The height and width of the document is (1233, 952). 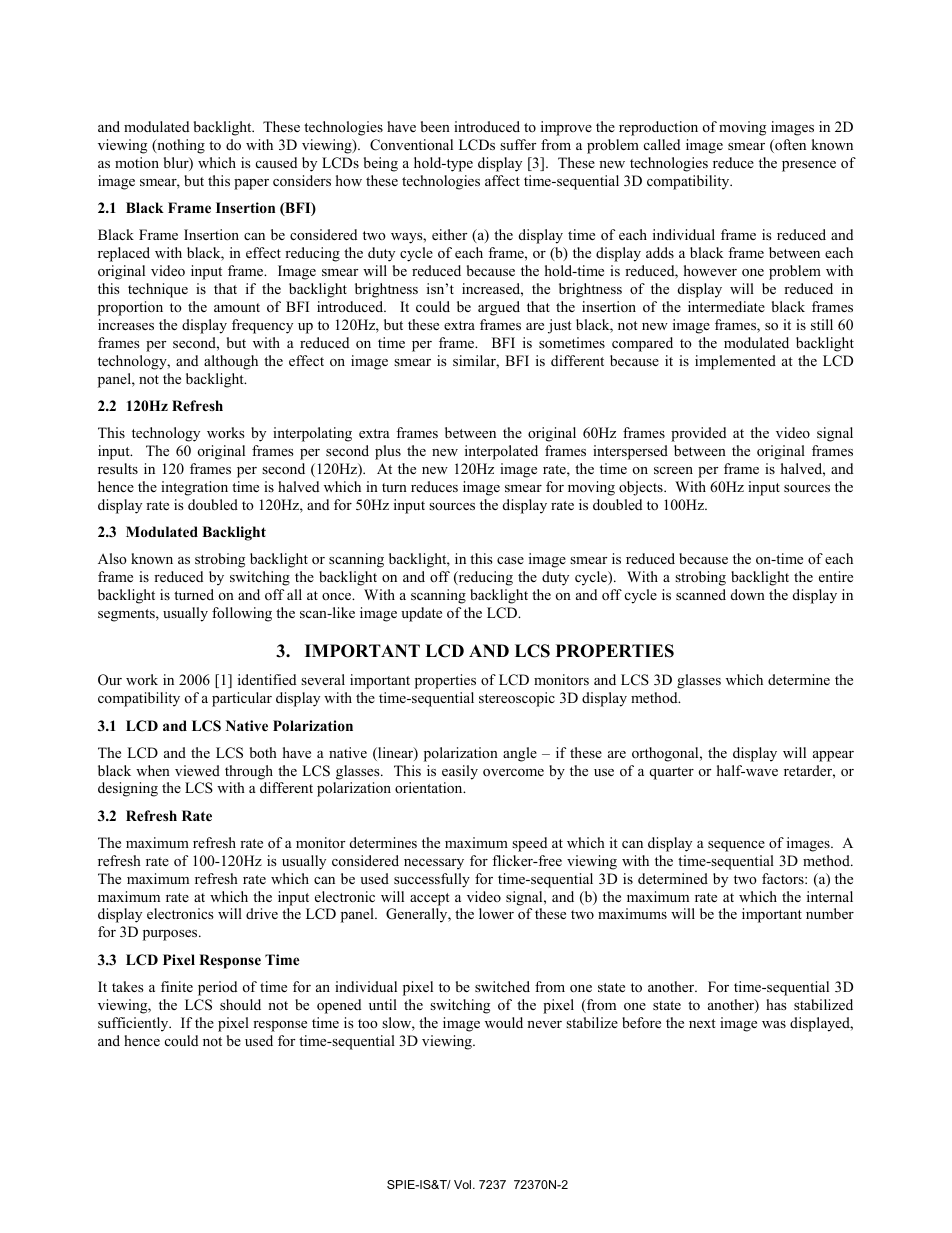 What do you see at coordinates (134, 1024) in the document?
I see `sufficiently` at bounding box center [134, 1024].
